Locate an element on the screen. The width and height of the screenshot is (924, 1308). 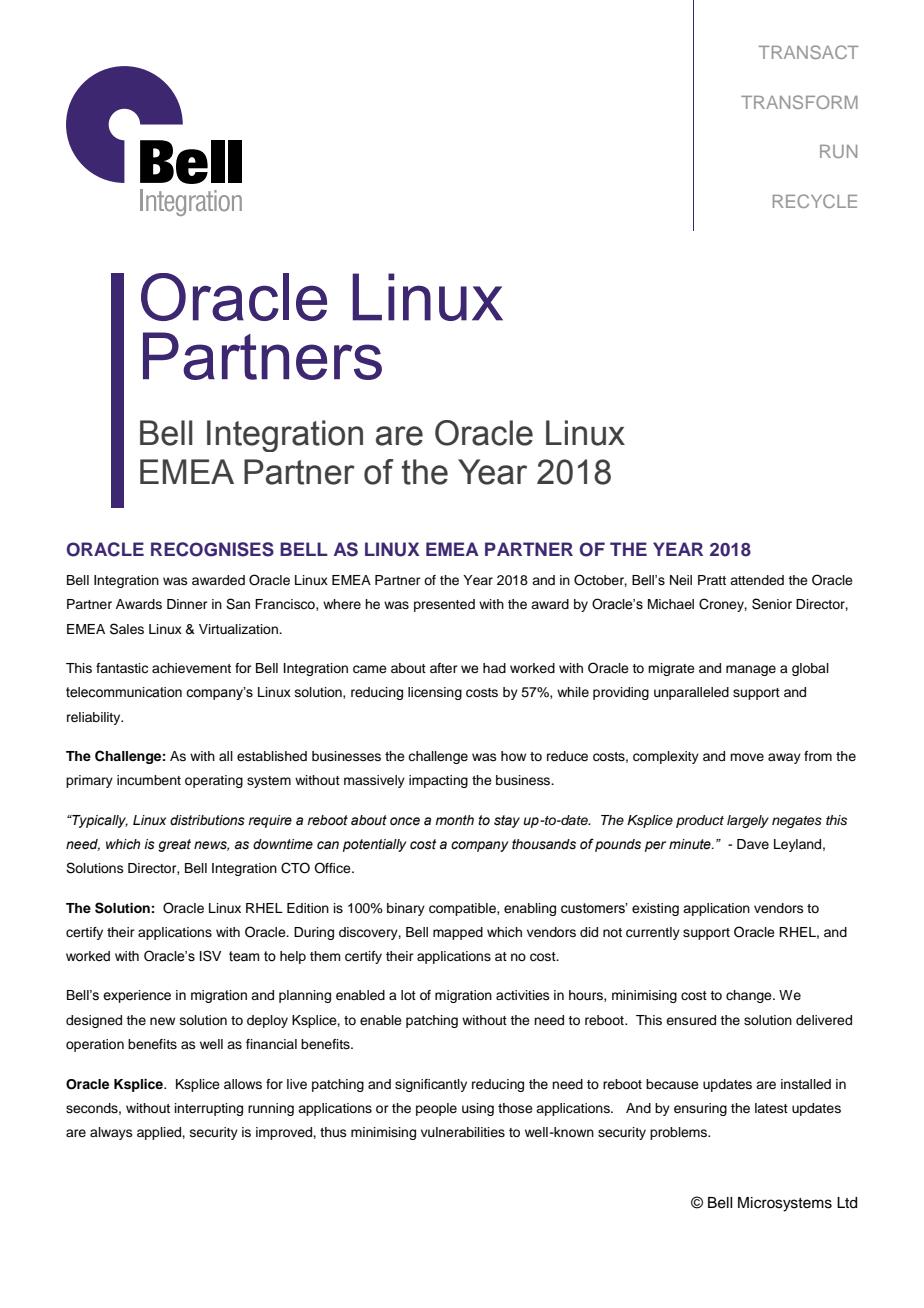
applied is located at coordinates (160, 1133).
